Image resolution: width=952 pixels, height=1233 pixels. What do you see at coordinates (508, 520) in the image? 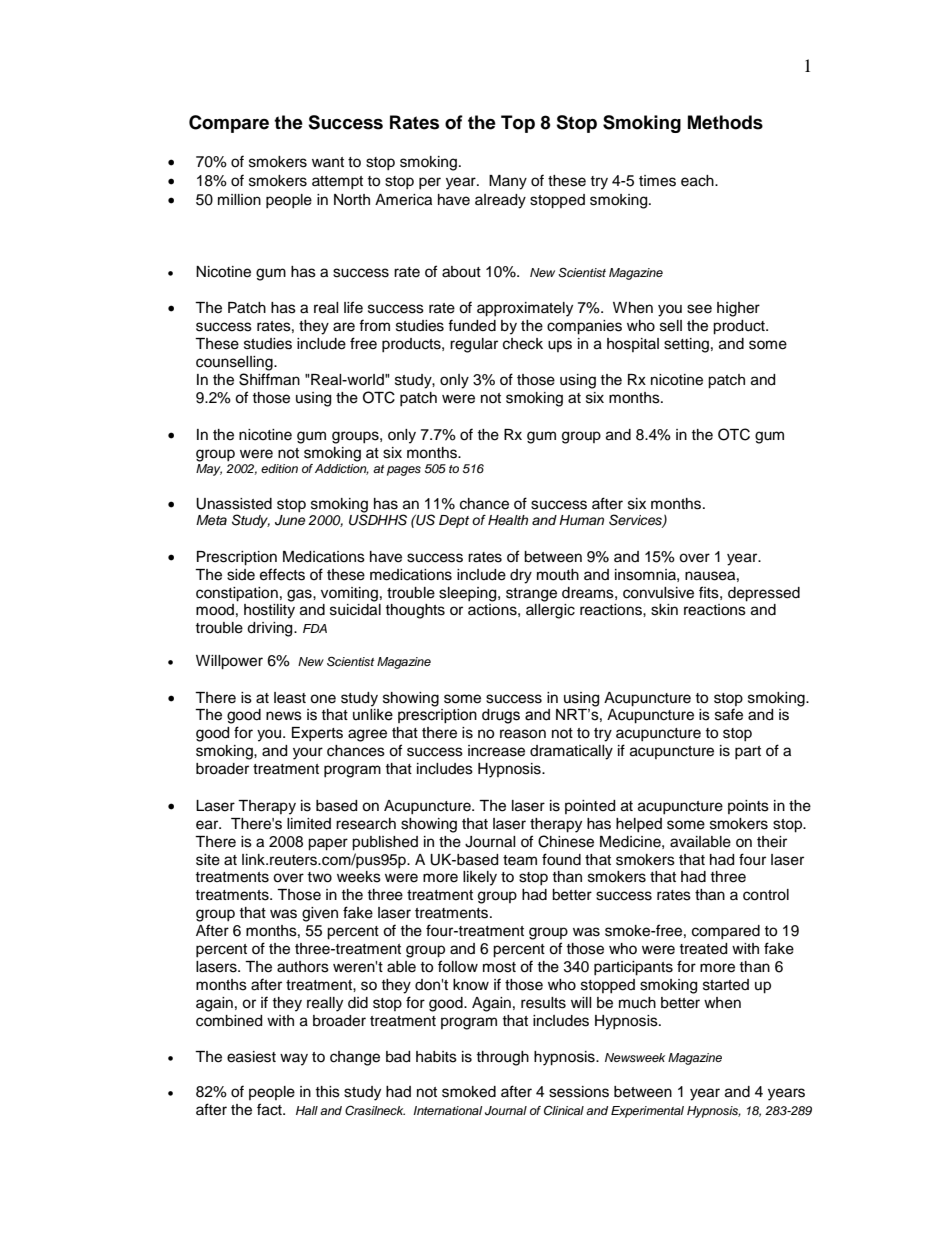
I see `Health` at bounding box center [508, 520].
